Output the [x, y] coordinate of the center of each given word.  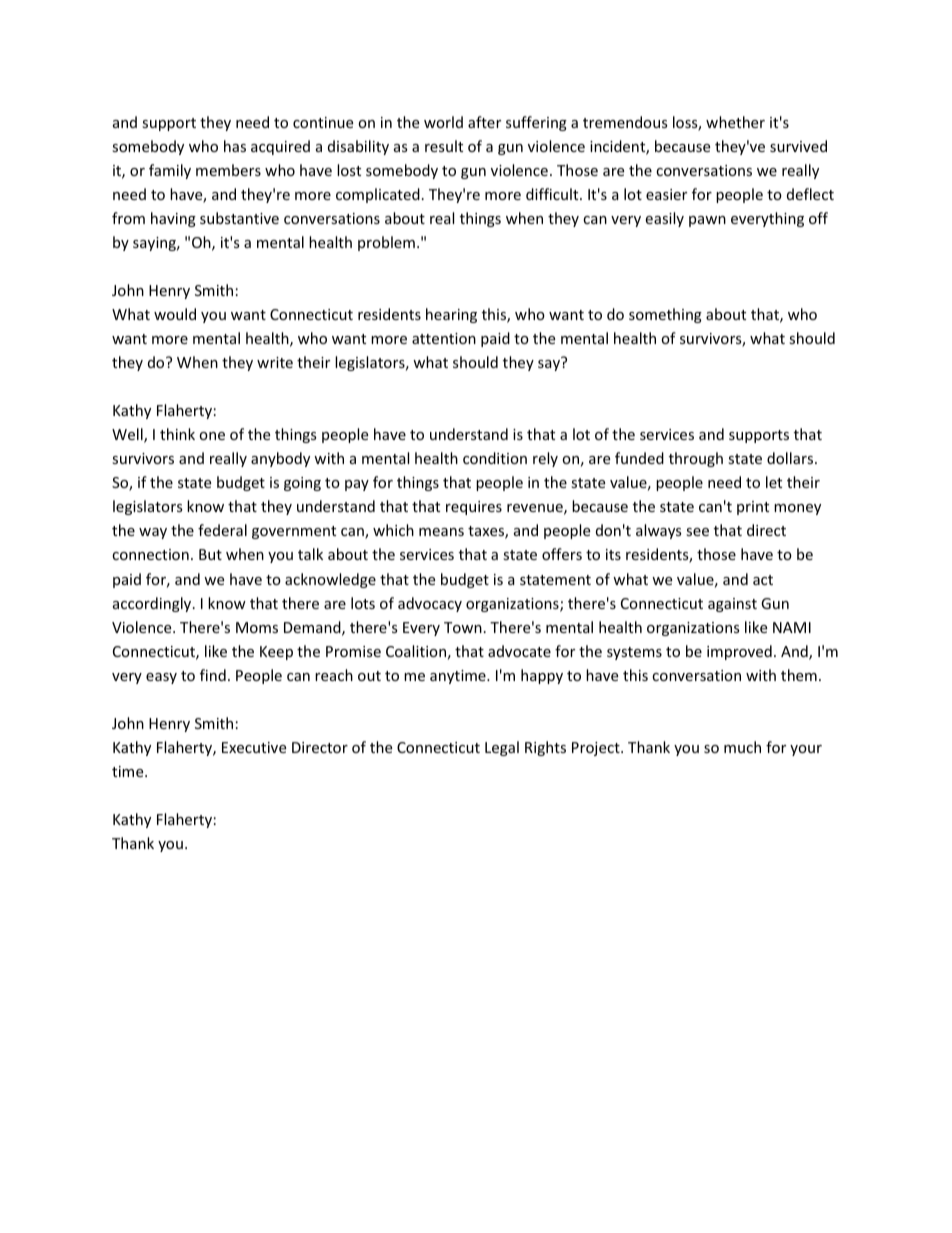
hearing [451, 315]
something [665, 315]
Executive [254, 747]
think [177, 434]
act [763, 580]
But [210, 554]
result [444, 146]
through [696, 459]
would [175, 314]
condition [495, 458]
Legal [502, 748]
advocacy [430, 604]
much [742, 747]
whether [735, 122]
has [235, 146]
